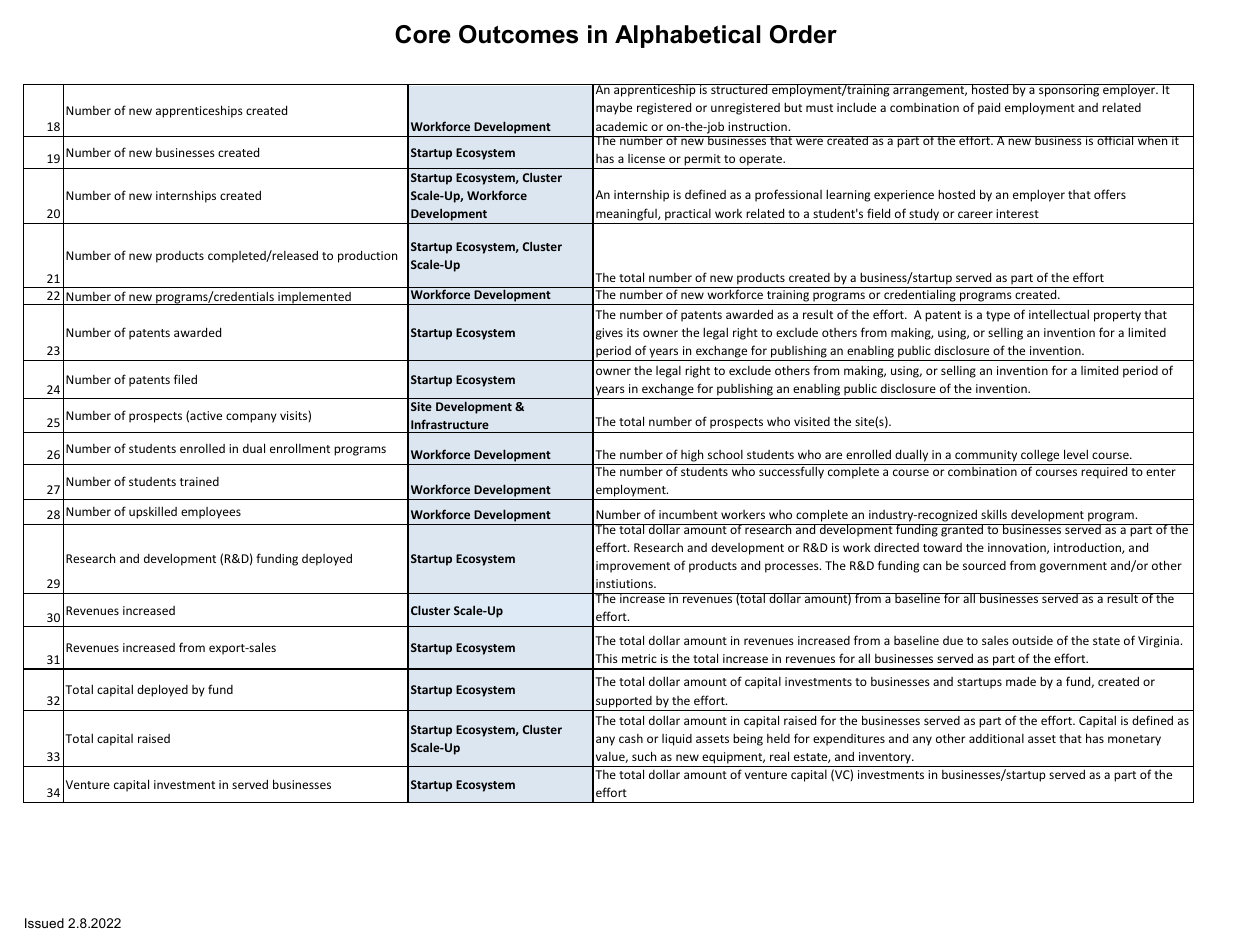 This screenshot has height=952, width=1233. What do you see at coordinates (886, 758) in the screenshot?
I see `inventory` at bounding box center [886, 758].
